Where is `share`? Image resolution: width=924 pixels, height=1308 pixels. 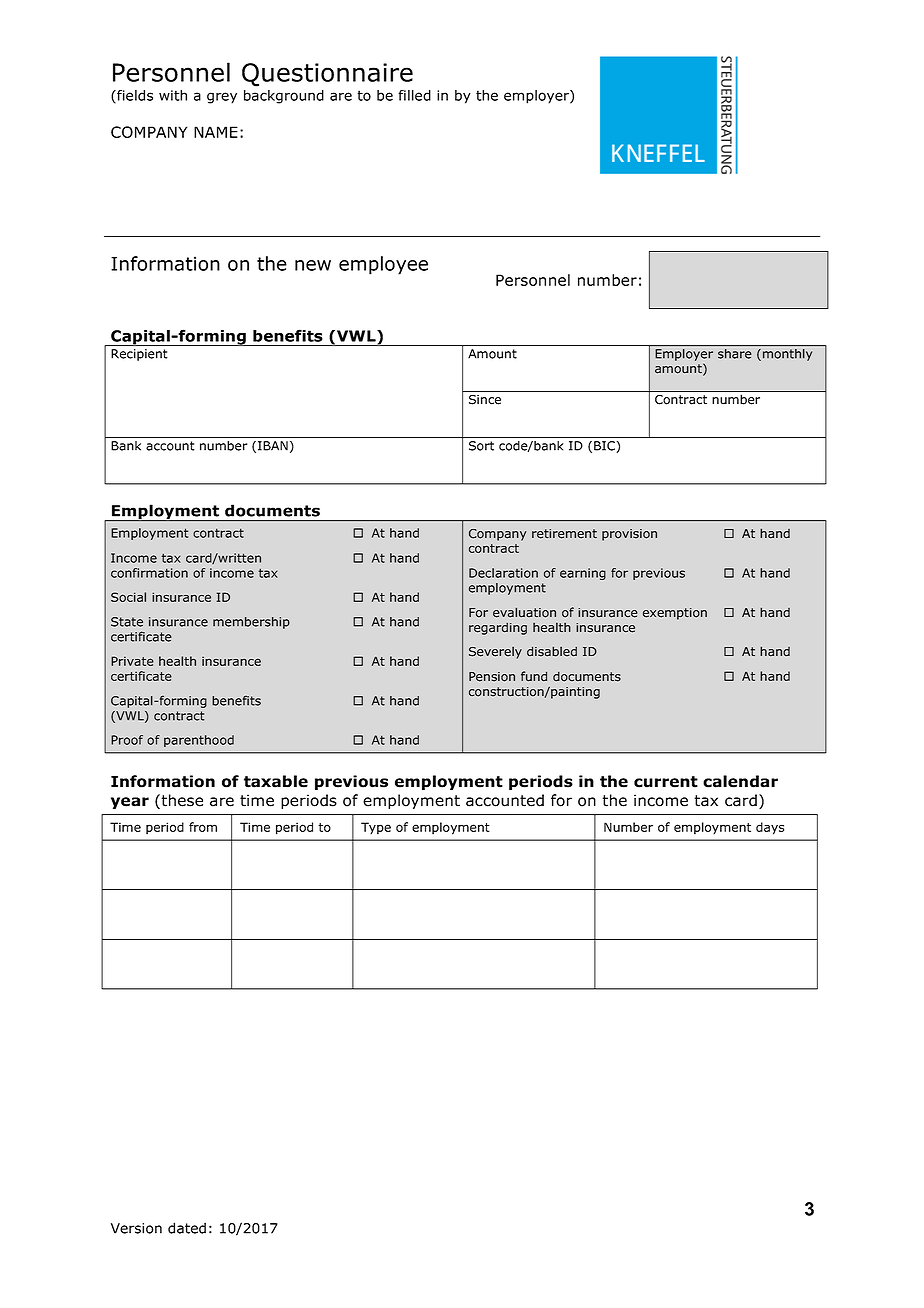
share is located at coordinates (735, 354).
